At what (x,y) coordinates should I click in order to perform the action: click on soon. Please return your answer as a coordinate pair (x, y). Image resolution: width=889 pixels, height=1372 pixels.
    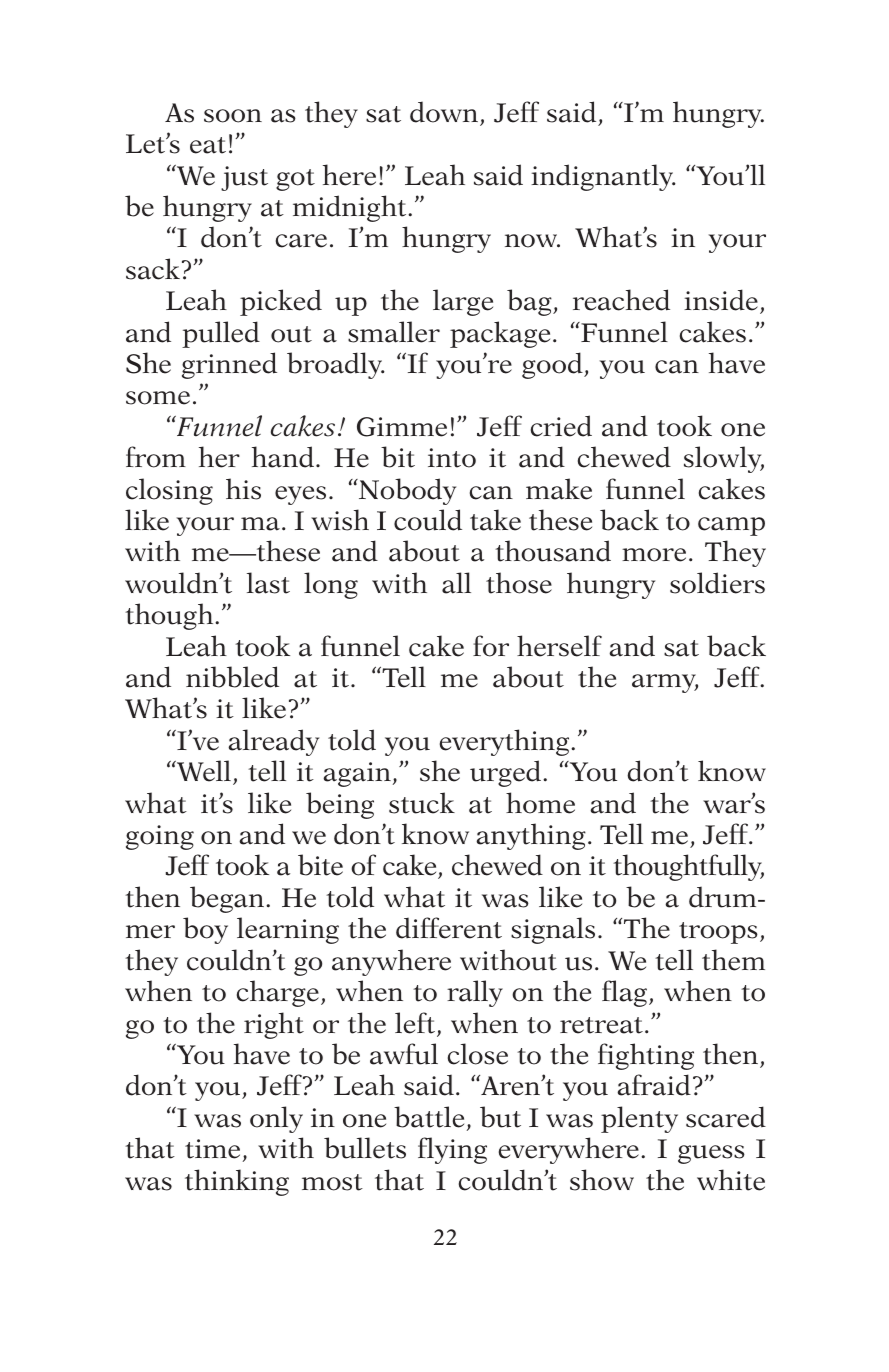
    Looking at the image, I should click on (233, 116).
